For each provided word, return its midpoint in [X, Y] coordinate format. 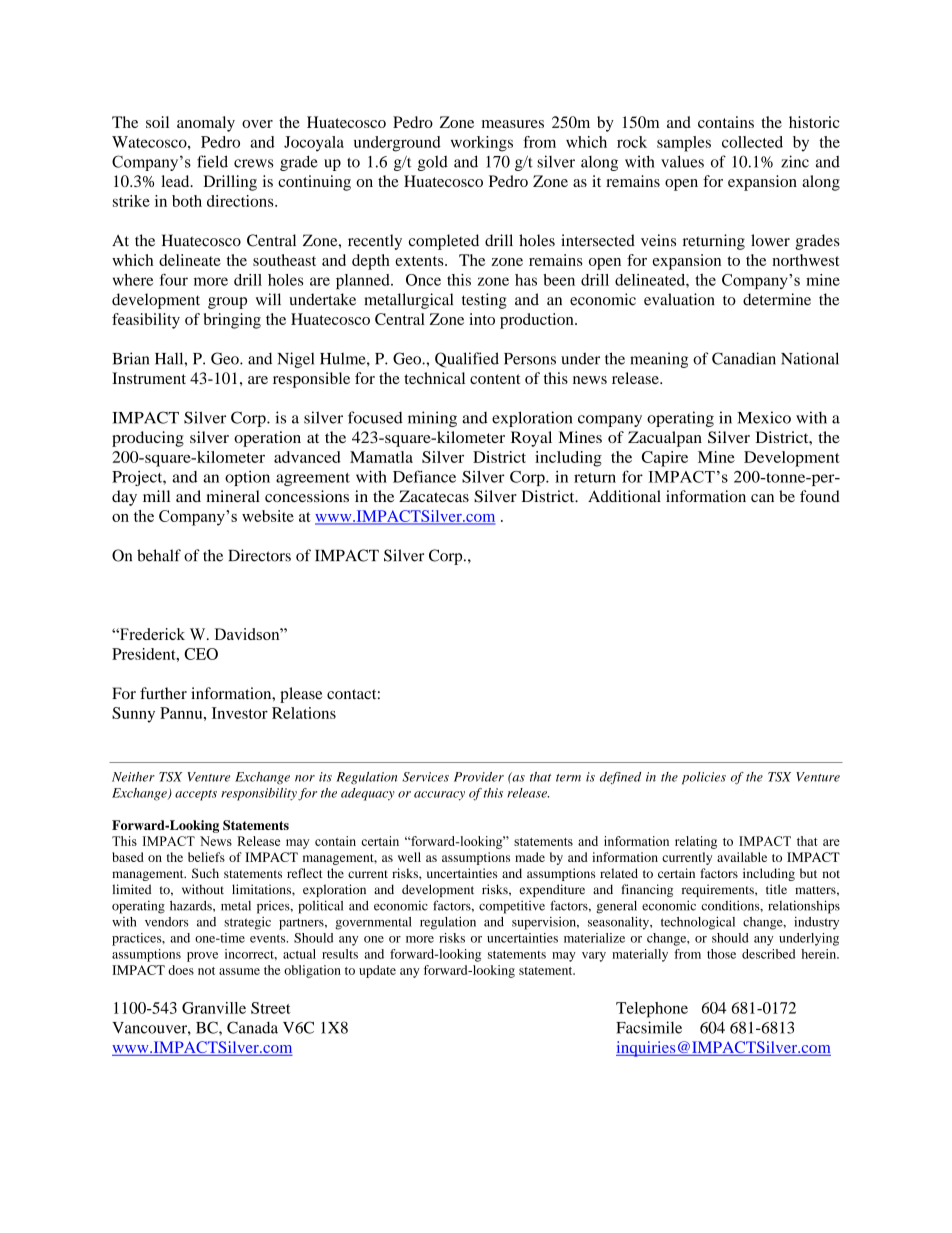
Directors [259, 555]
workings [482, 144]
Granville [214, 1008]
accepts [196, 795]
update [377, 971]
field [212, 161]
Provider [479, 777]
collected [752, 142]
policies [704, 778]
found [820, 496]
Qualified [467, 360]
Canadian [744, 358]
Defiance [424, 476]
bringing [232, 321]
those [721, 954]
